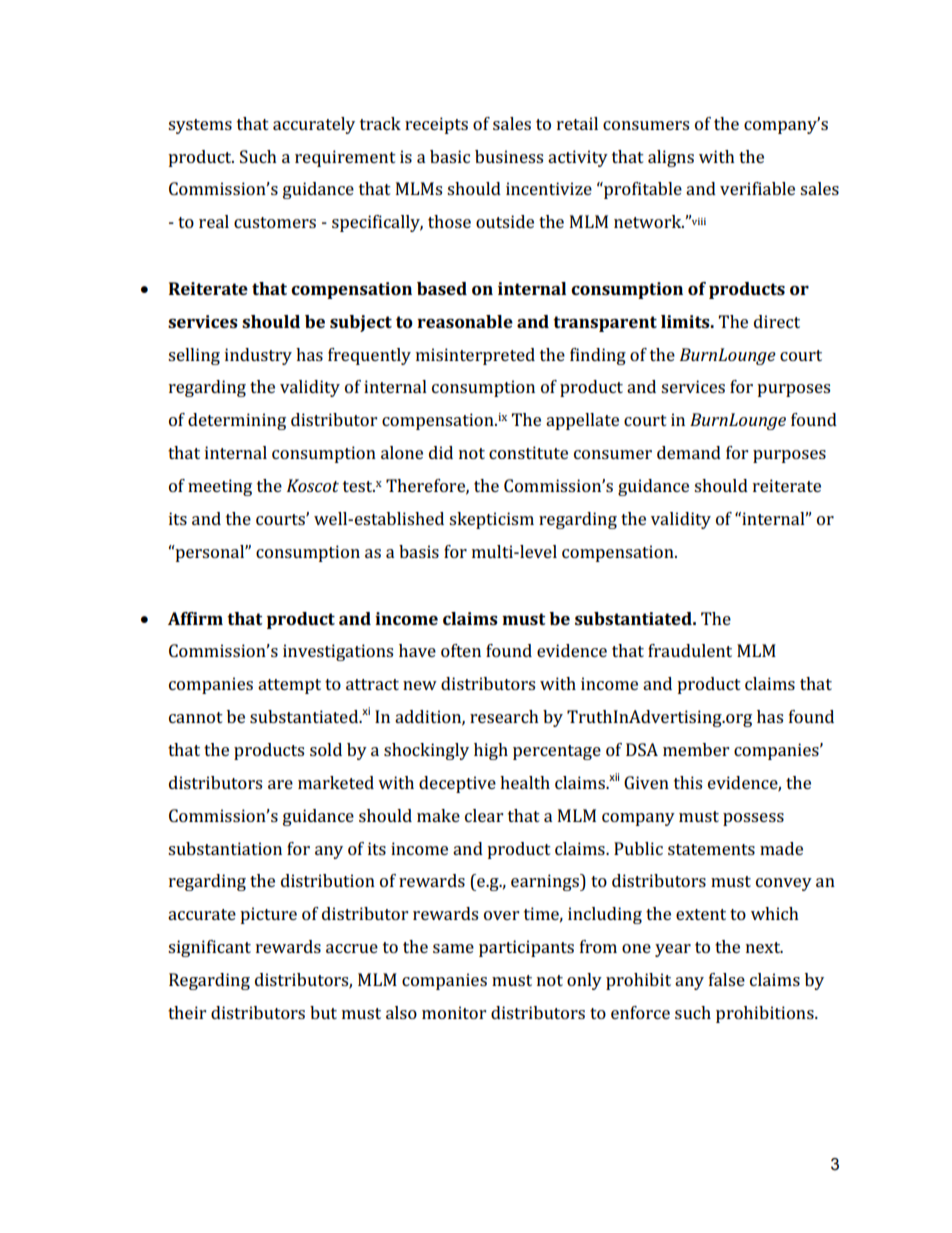  What do you see at coordinates (209, 948) in the screenshot?
I see `significant` at bounding box center [209, 948].
